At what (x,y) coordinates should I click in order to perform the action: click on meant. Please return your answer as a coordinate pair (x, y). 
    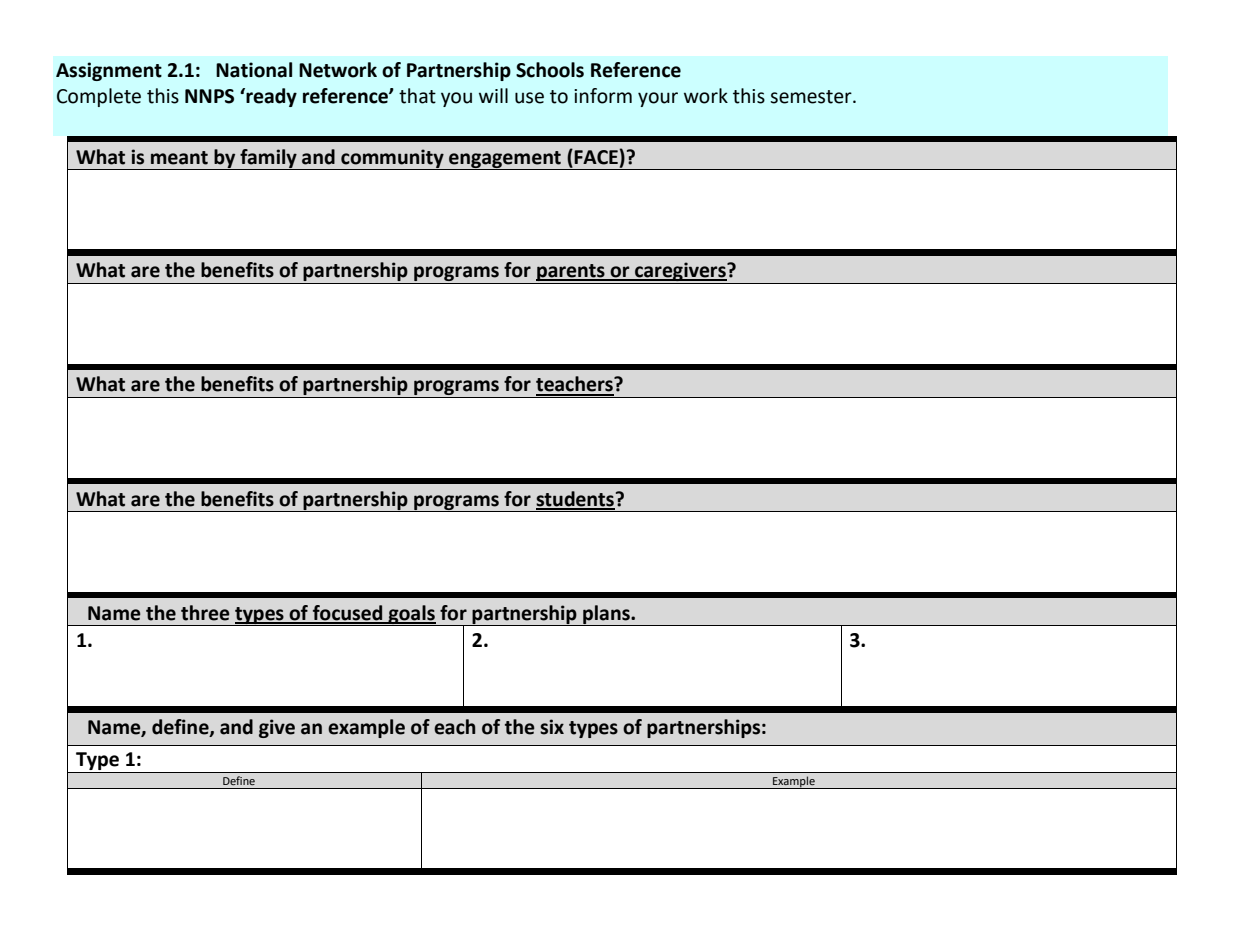
    Looking at the image, I should click on (179, 158).
